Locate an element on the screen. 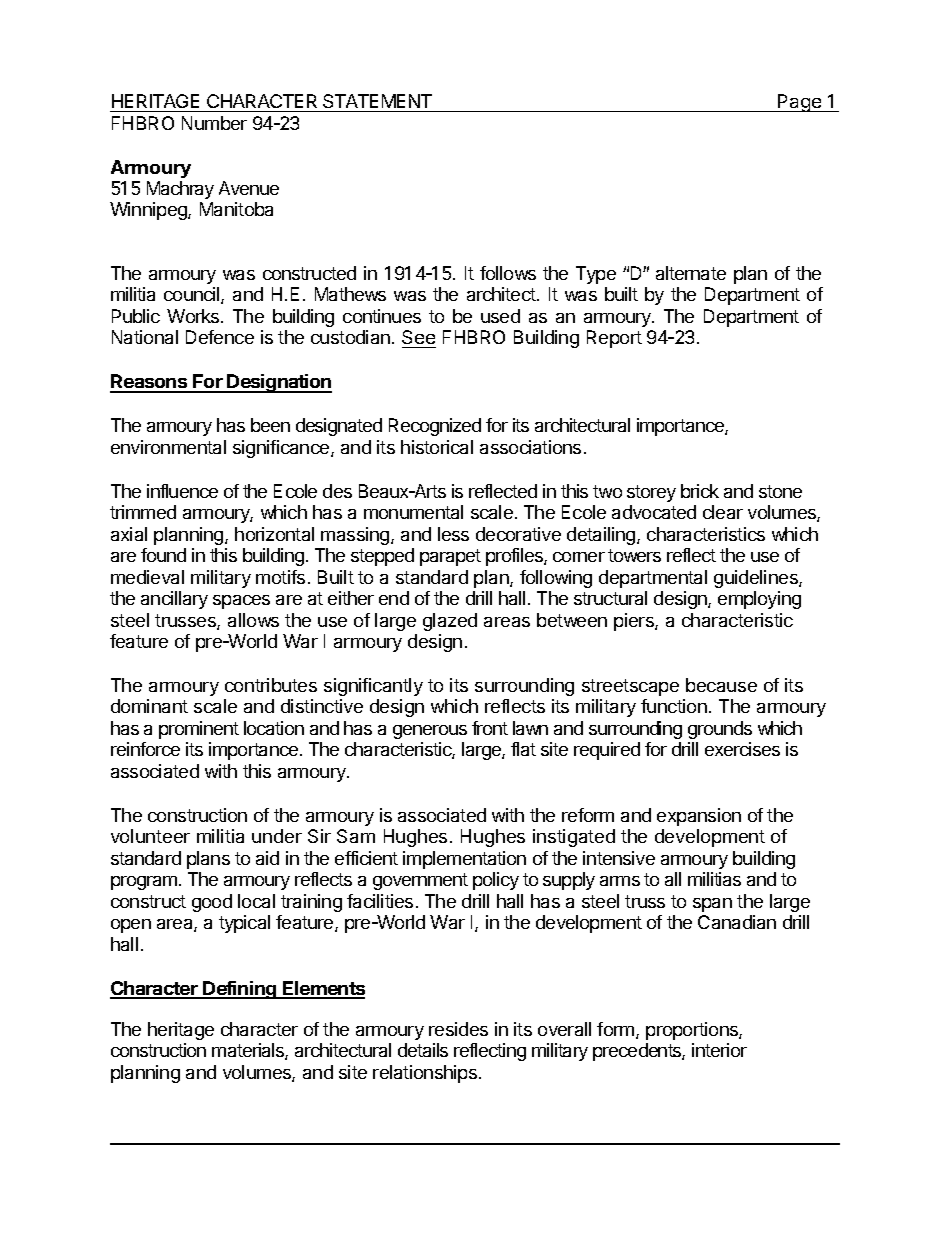 The width and height of the screenshot is (952, 1233). guidelines is located at coordinates (757, 579).
